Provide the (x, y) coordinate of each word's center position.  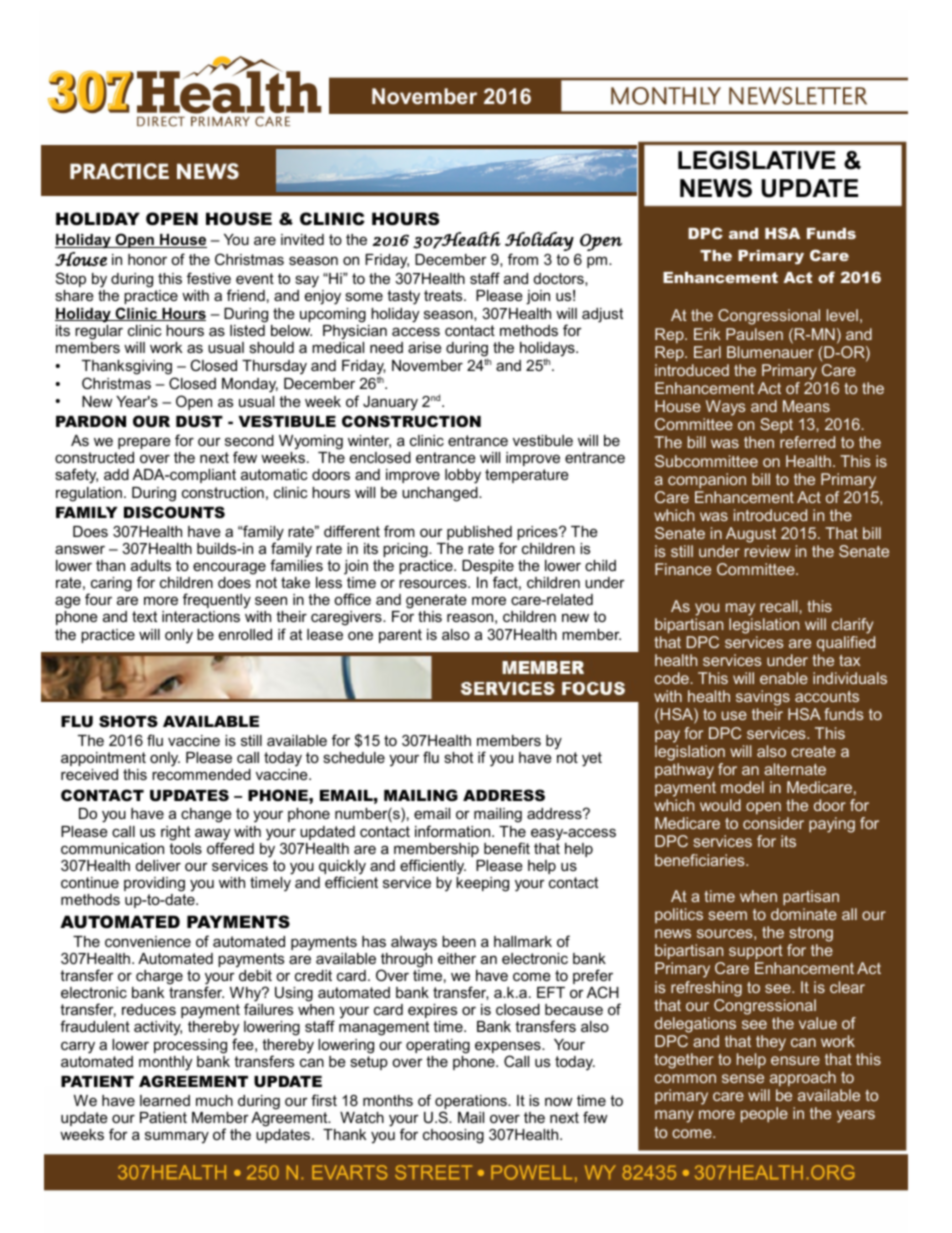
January (390, 403)
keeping (482, 884)
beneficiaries (701, 860)
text (144, 616)
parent (400, 636)
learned (165, 1100)
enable (784, 678)
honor (147, 259)
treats (444, 295)
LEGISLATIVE (757, 160)
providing (154, 884)
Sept (776, 426)
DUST (199, 421)
